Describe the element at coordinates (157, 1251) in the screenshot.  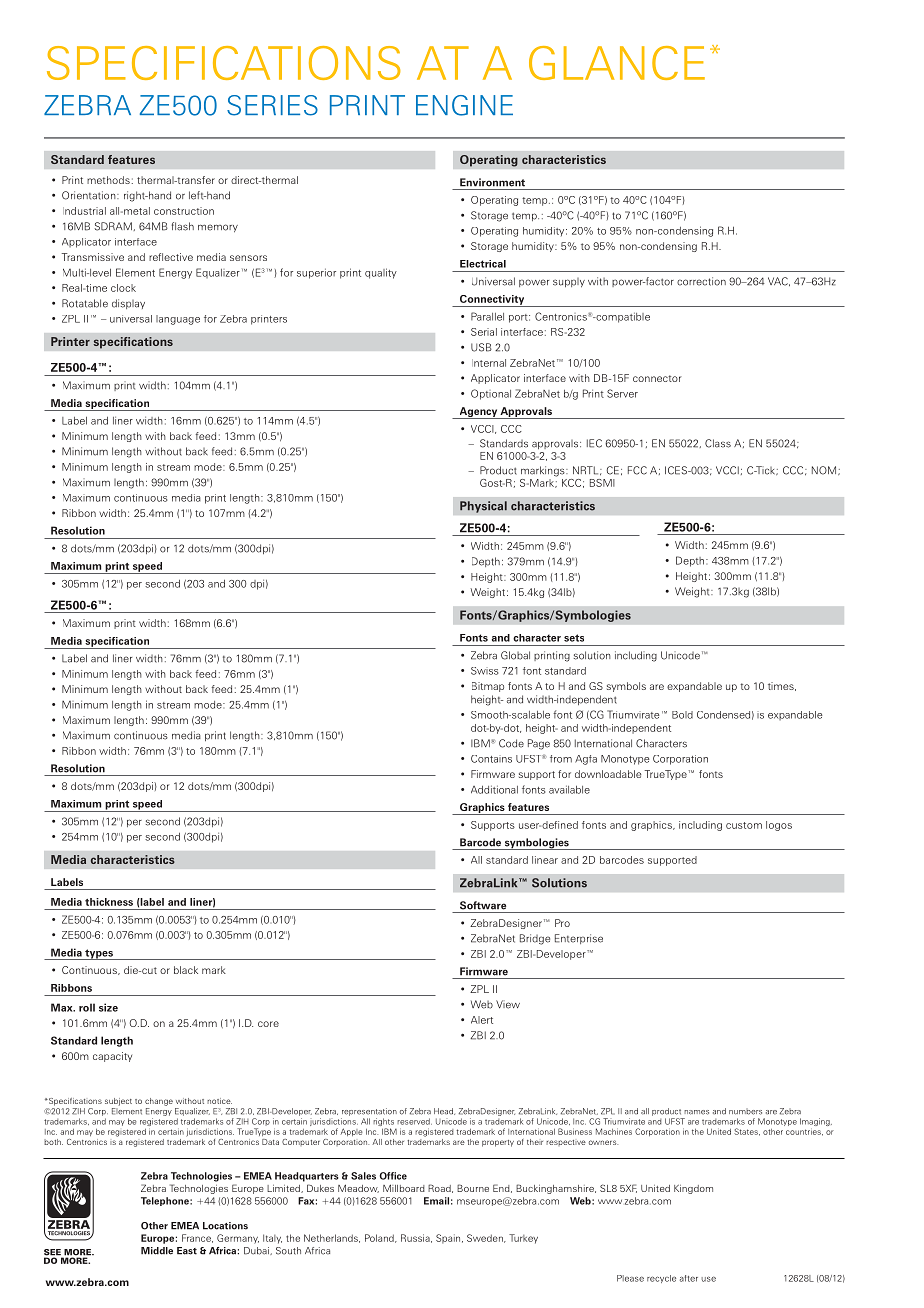
I see `Middle` at that location.
